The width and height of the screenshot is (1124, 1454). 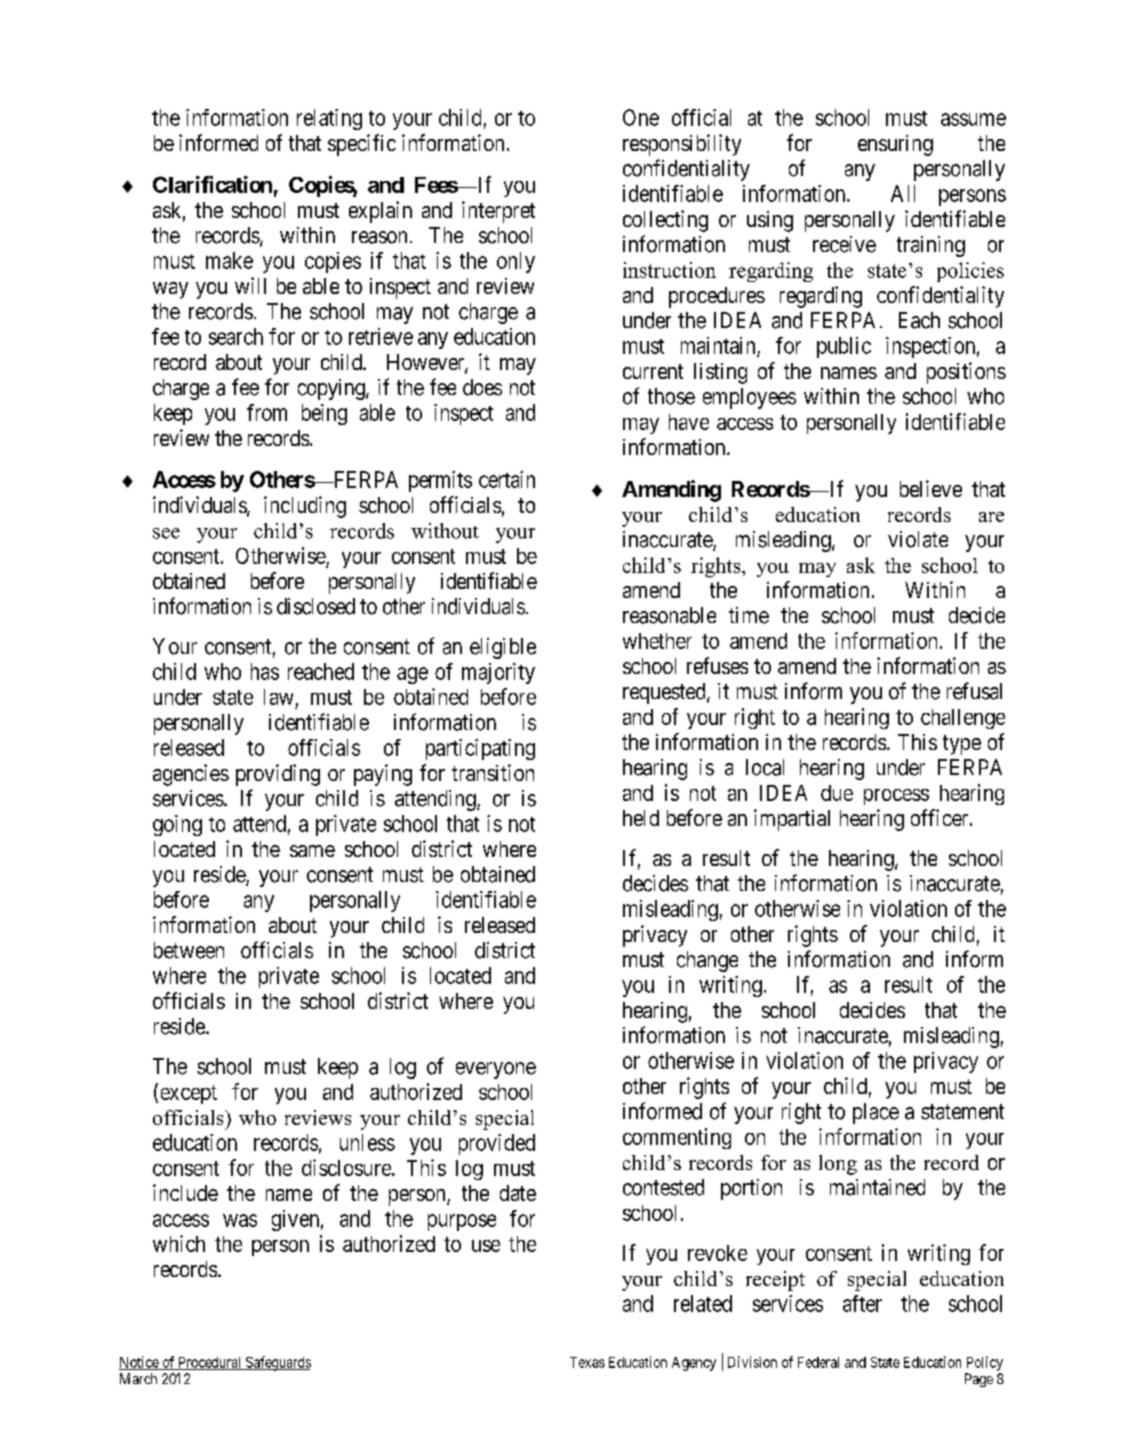 What do you see at coordinates (895, 145) in the screenshot?
I see `ensuring` at bounding box center [895, 145].
